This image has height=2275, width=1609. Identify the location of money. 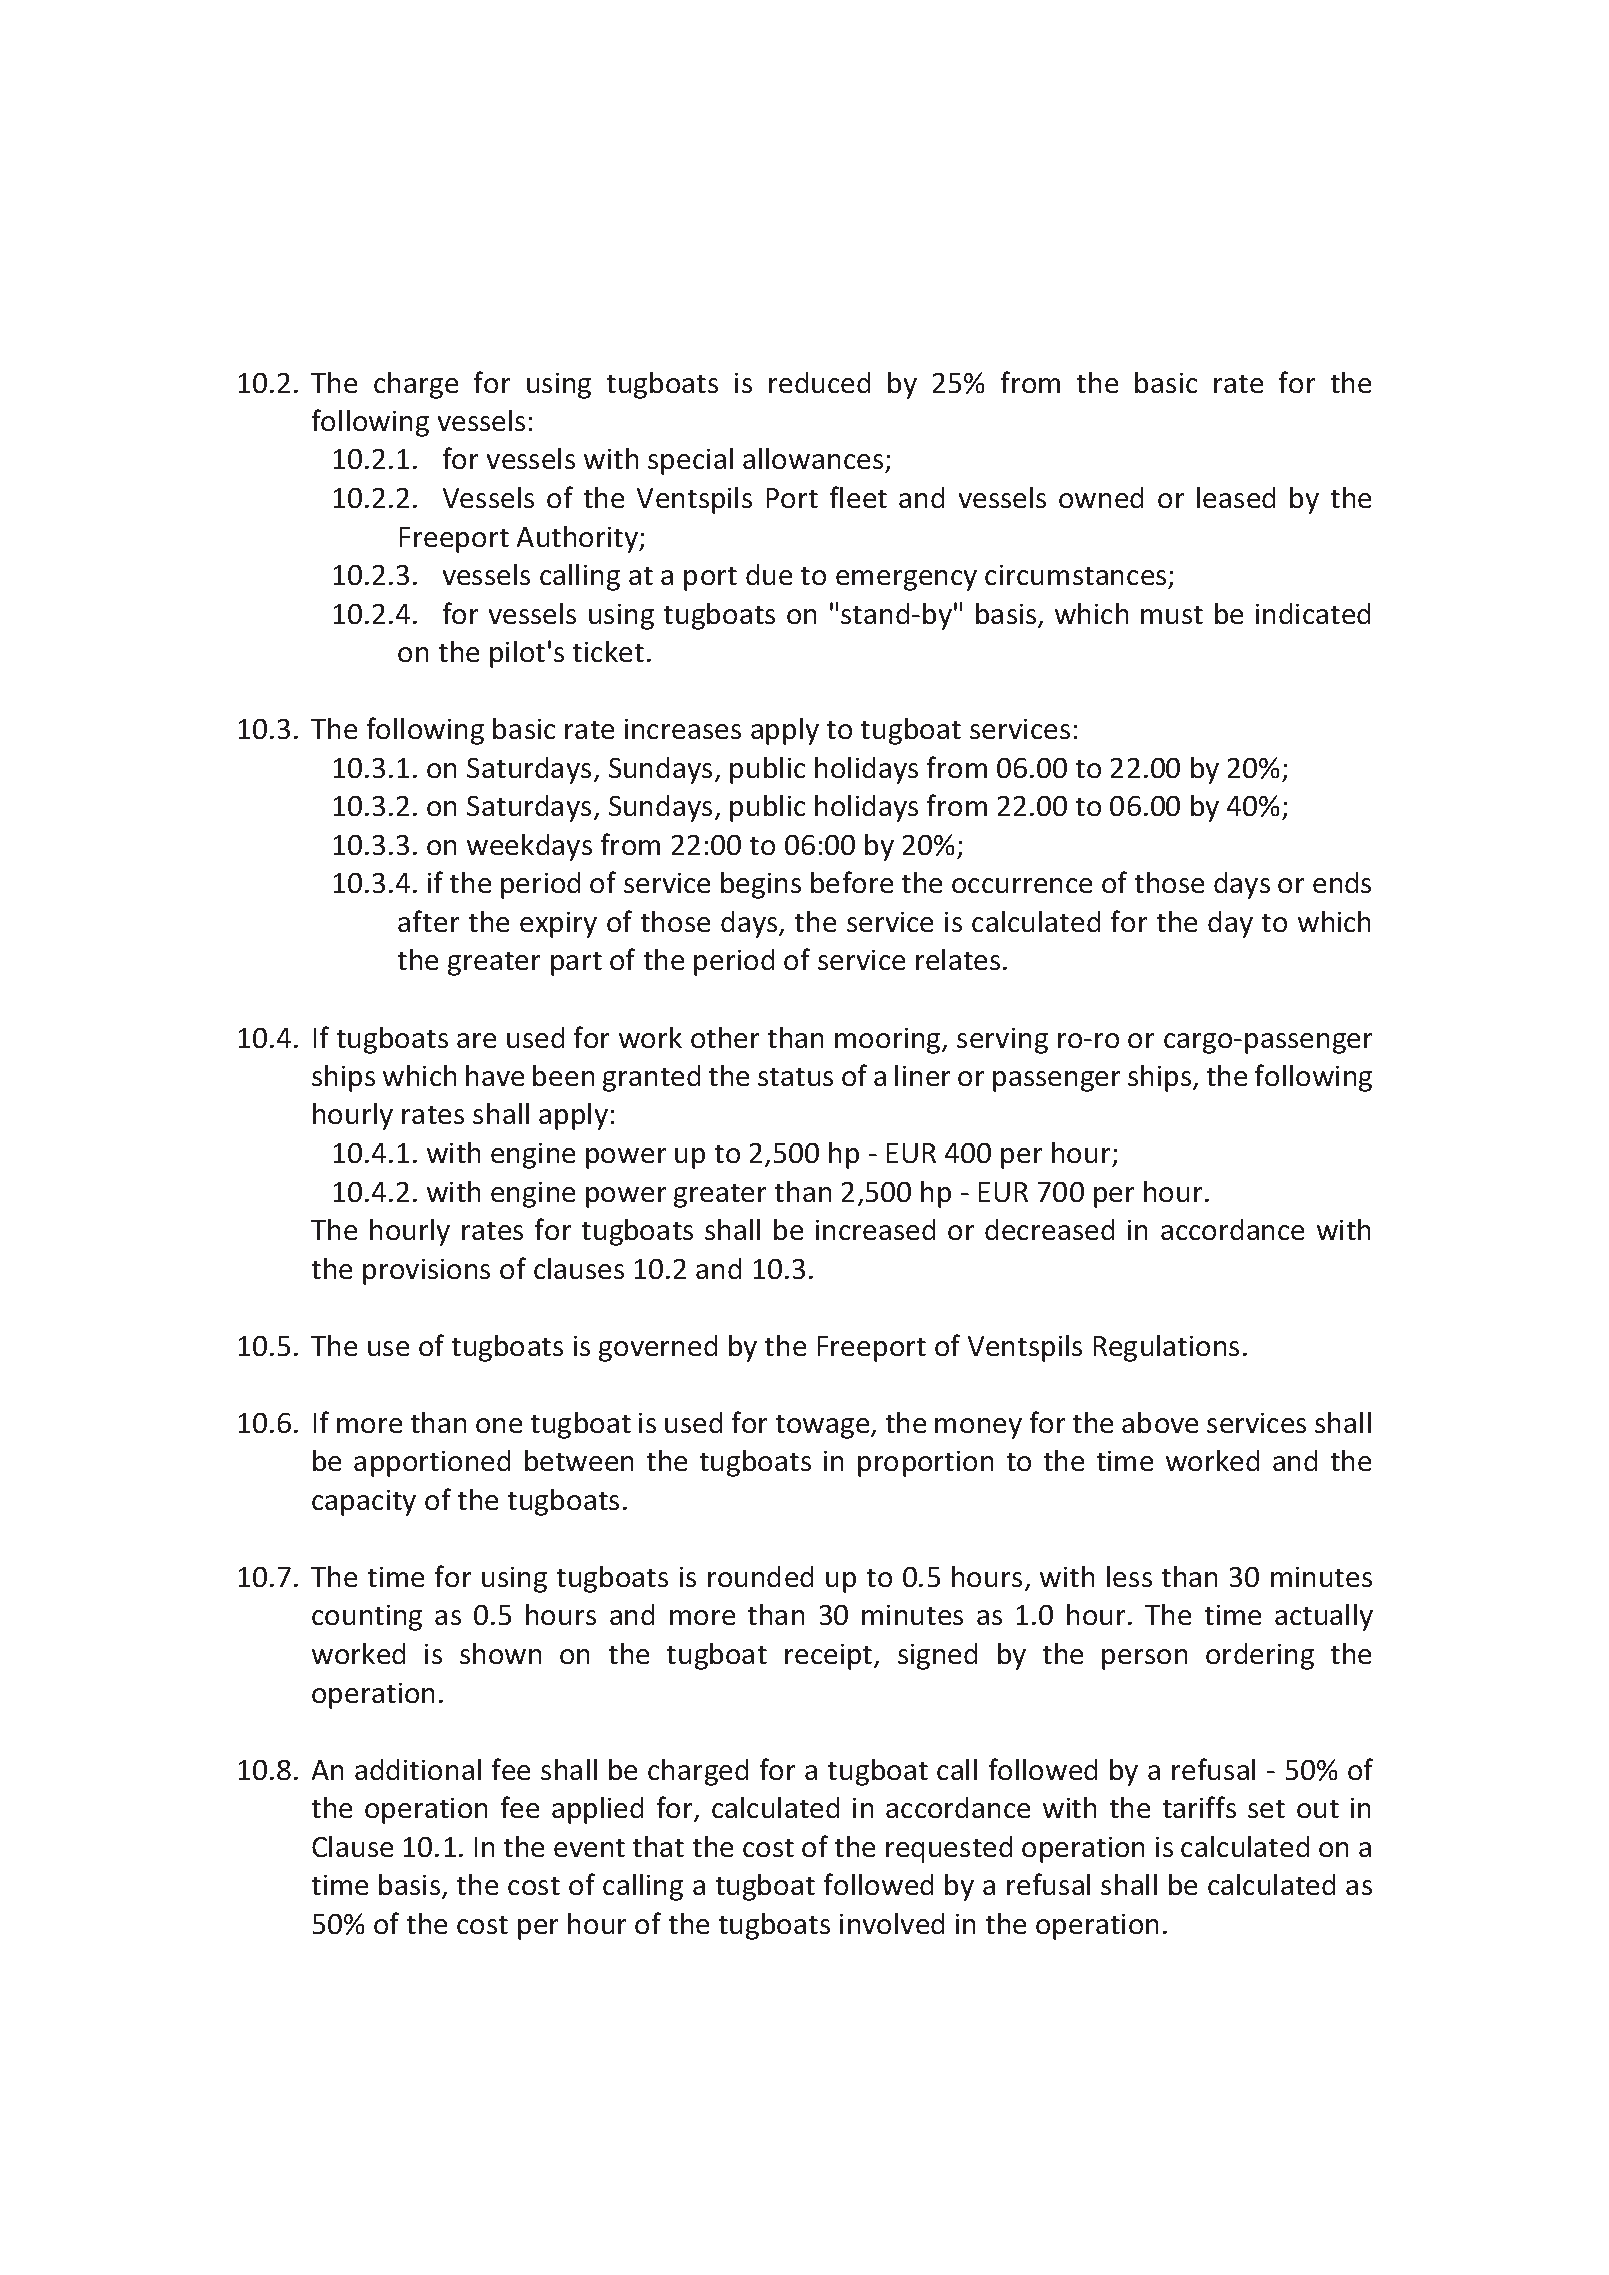
(978, 1428).
